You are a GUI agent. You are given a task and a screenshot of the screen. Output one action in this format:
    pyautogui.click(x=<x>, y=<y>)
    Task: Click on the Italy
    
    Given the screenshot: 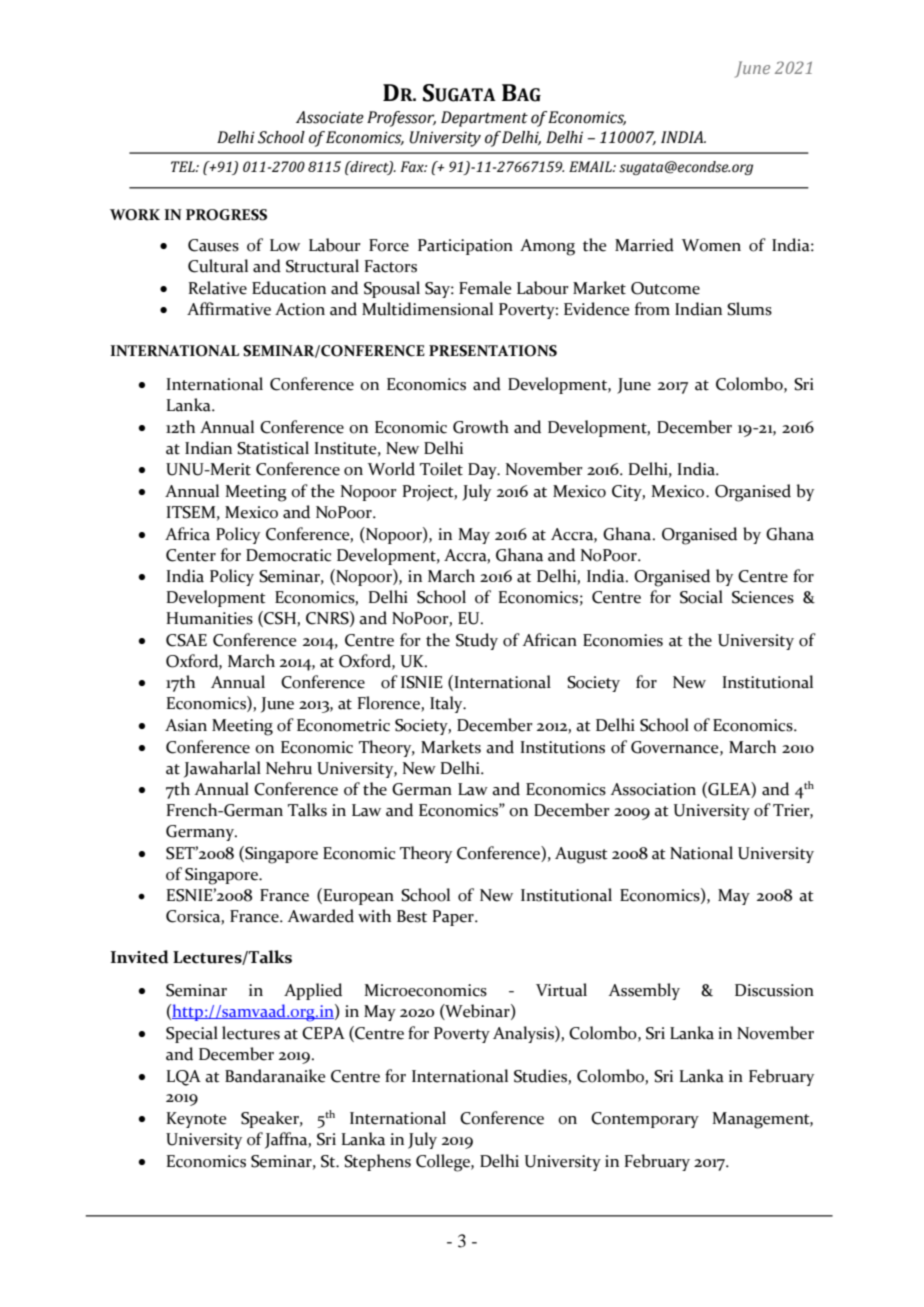 What is the action you would take?
    pyautogui.click(x=447, y=704)
